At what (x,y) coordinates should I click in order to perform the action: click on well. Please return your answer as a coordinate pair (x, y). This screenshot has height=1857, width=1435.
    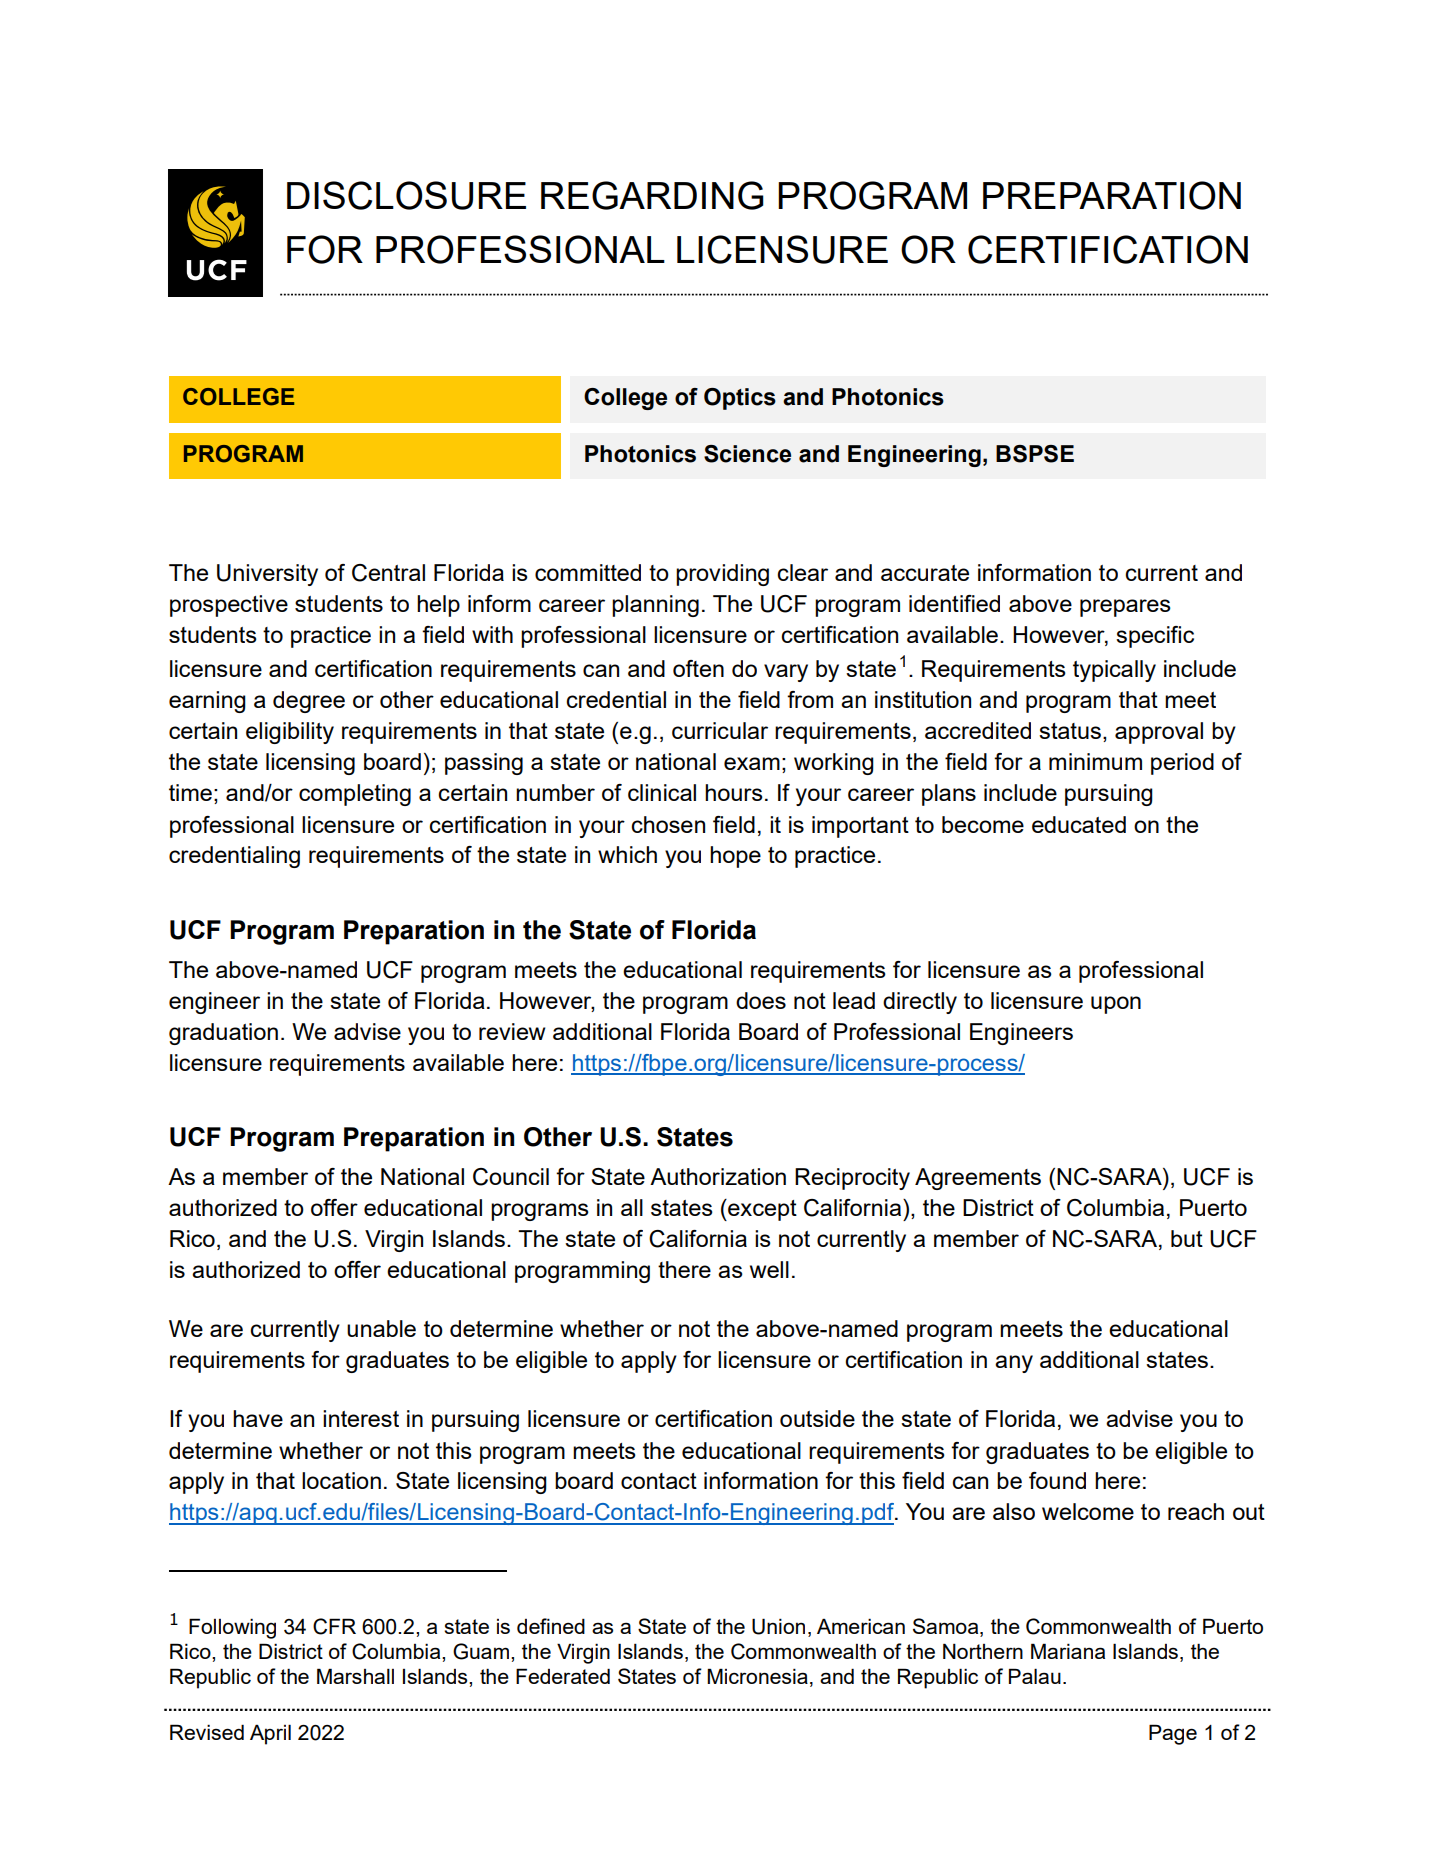
    Looking at the image, I should click on (769, 1269).
